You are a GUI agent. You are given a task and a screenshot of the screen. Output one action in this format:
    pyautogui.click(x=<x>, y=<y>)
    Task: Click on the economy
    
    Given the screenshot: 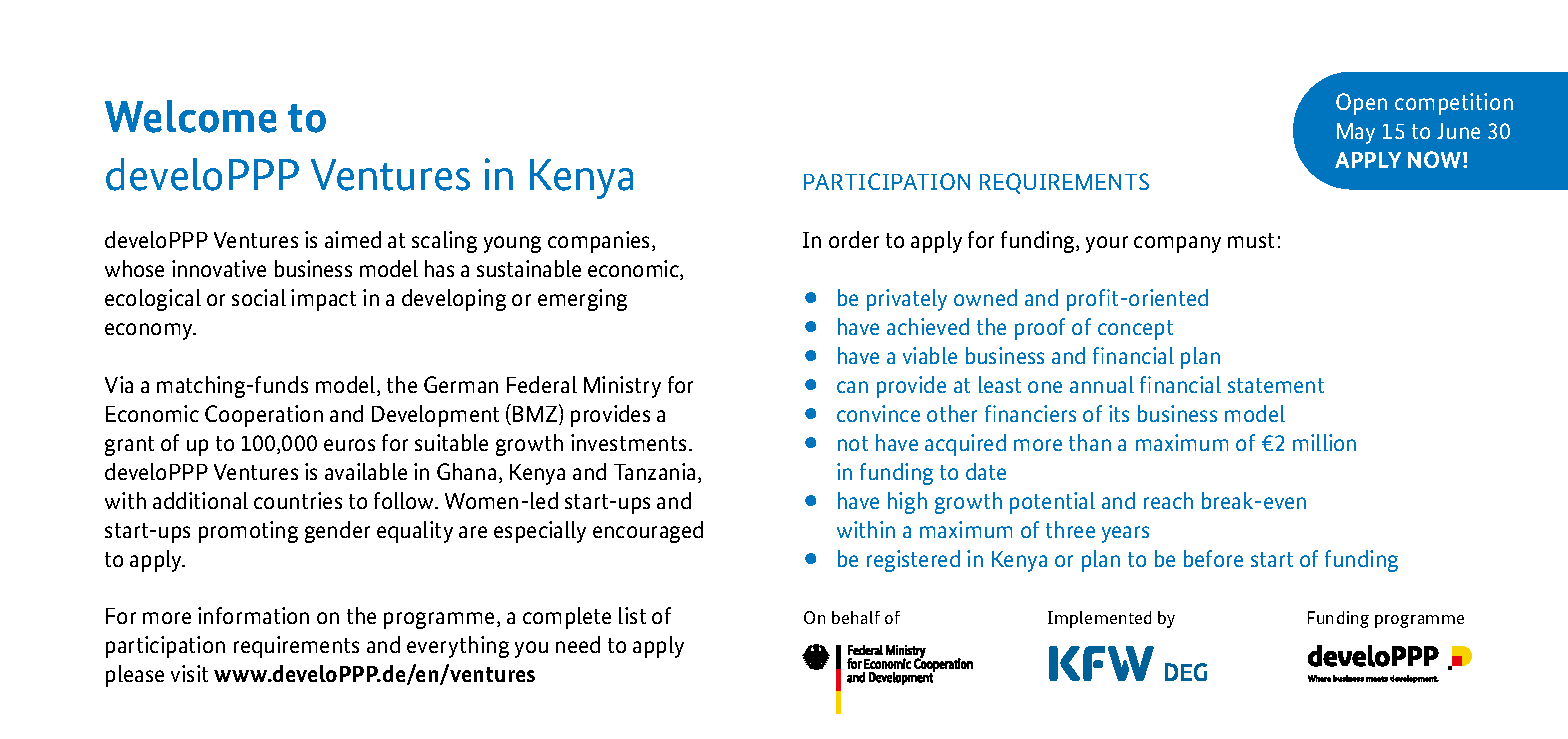 What is the action you would take?
    pyautogui.click(x=150, y=331)
